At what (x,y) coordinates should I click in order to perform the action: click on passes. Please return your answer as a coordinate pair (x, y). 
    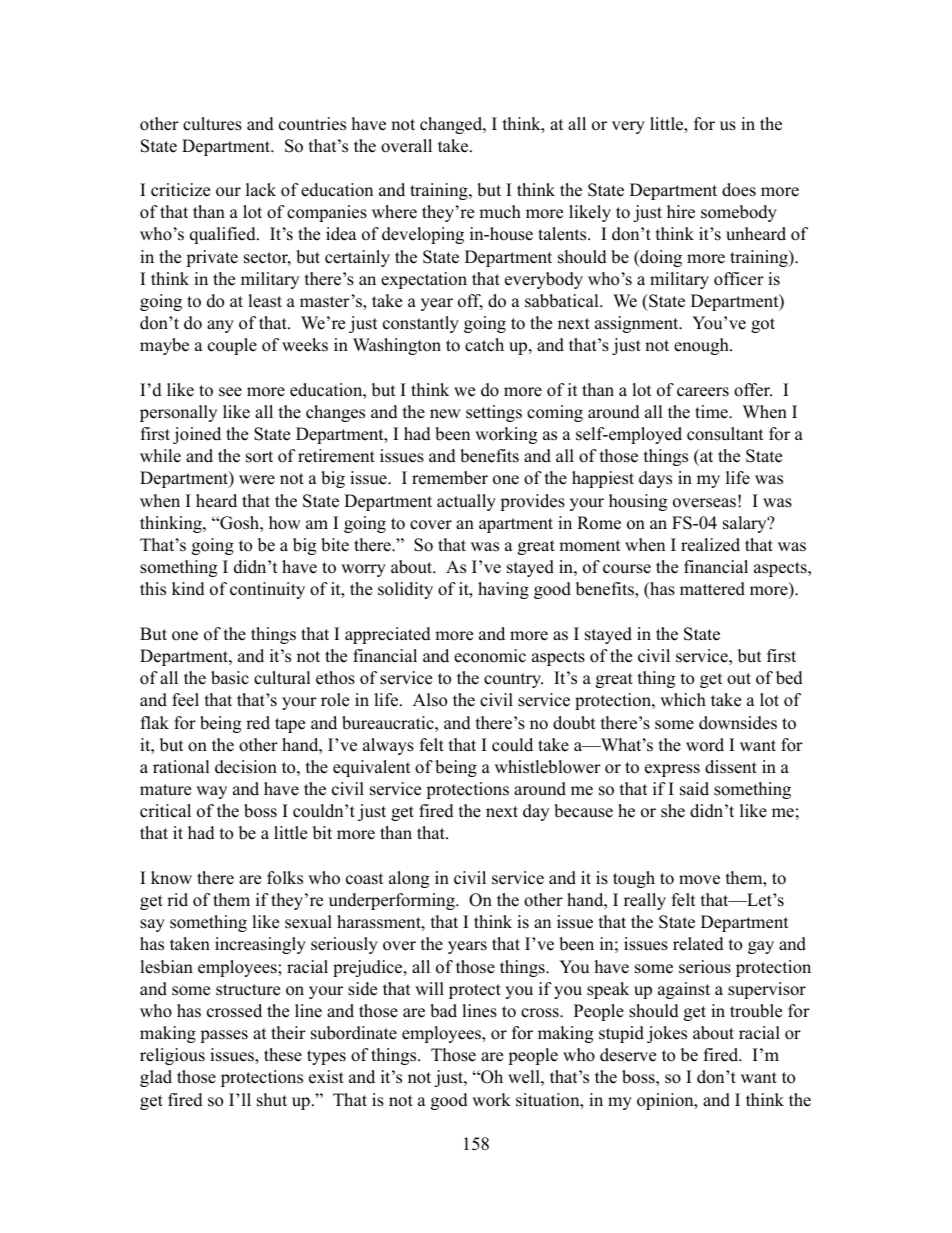
    Looking at the image, I should click on (224, 1036).
